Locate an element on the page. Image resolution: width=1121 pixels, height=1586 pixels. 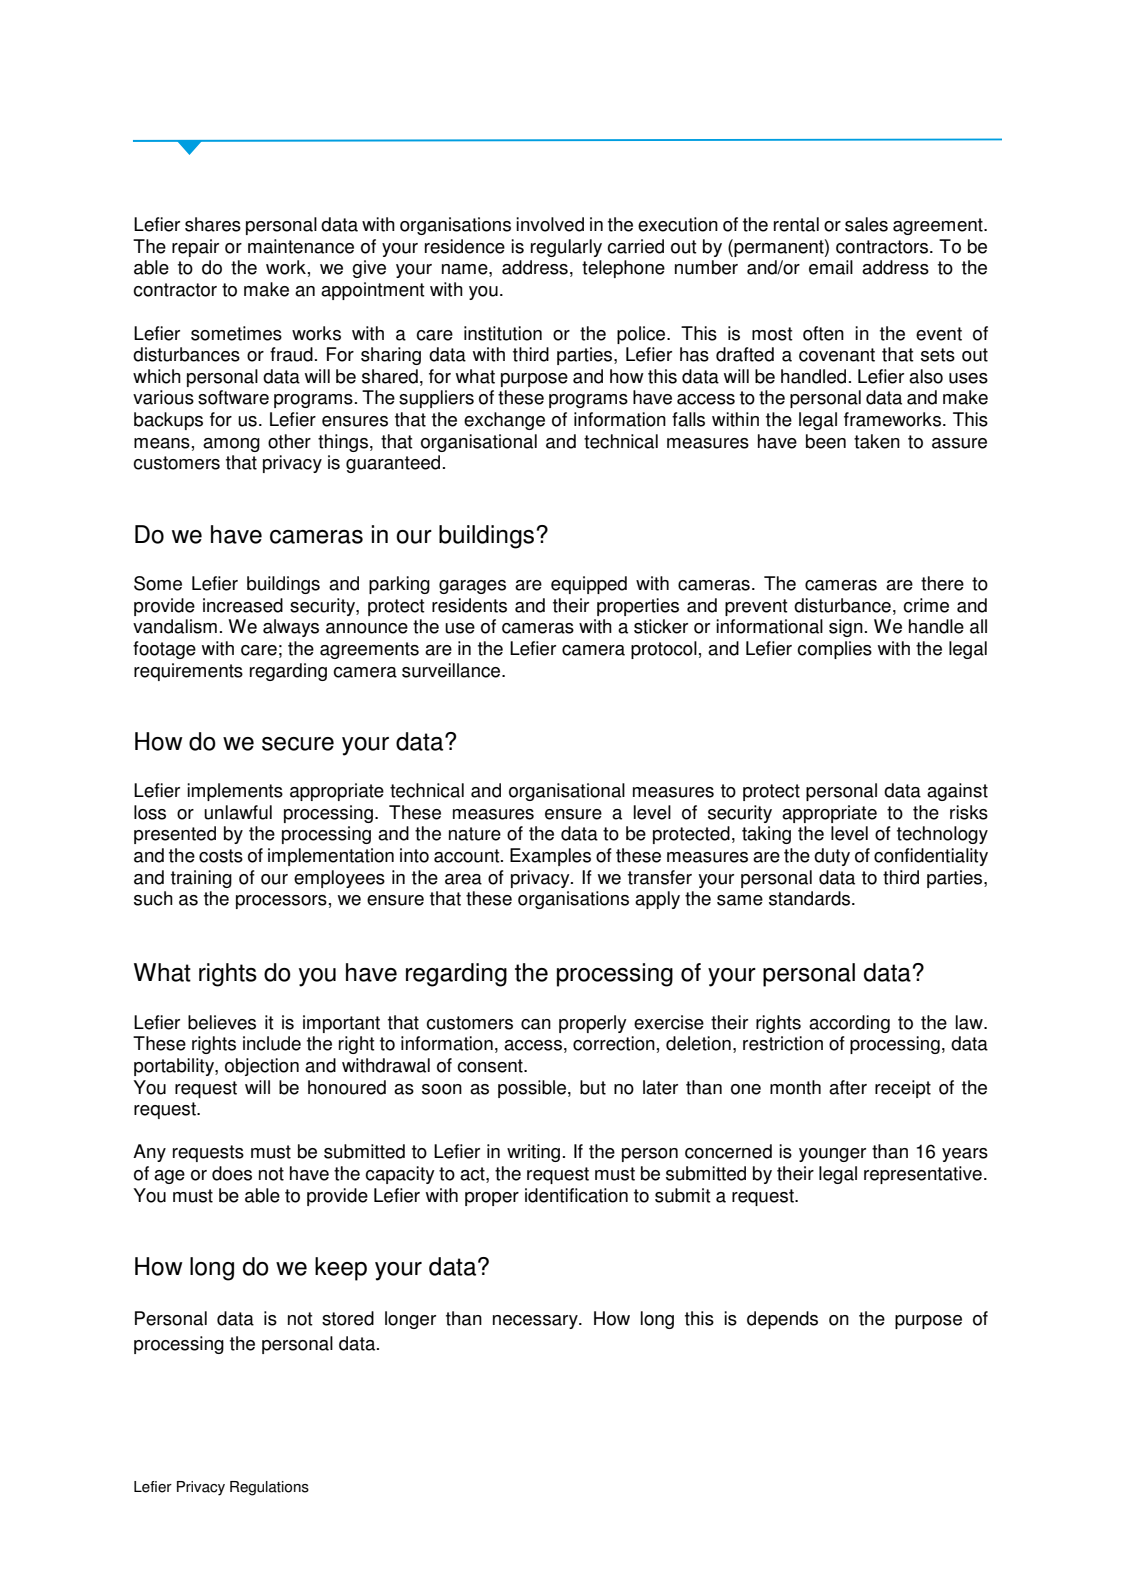
repair is located at coordinates (195, 248).
